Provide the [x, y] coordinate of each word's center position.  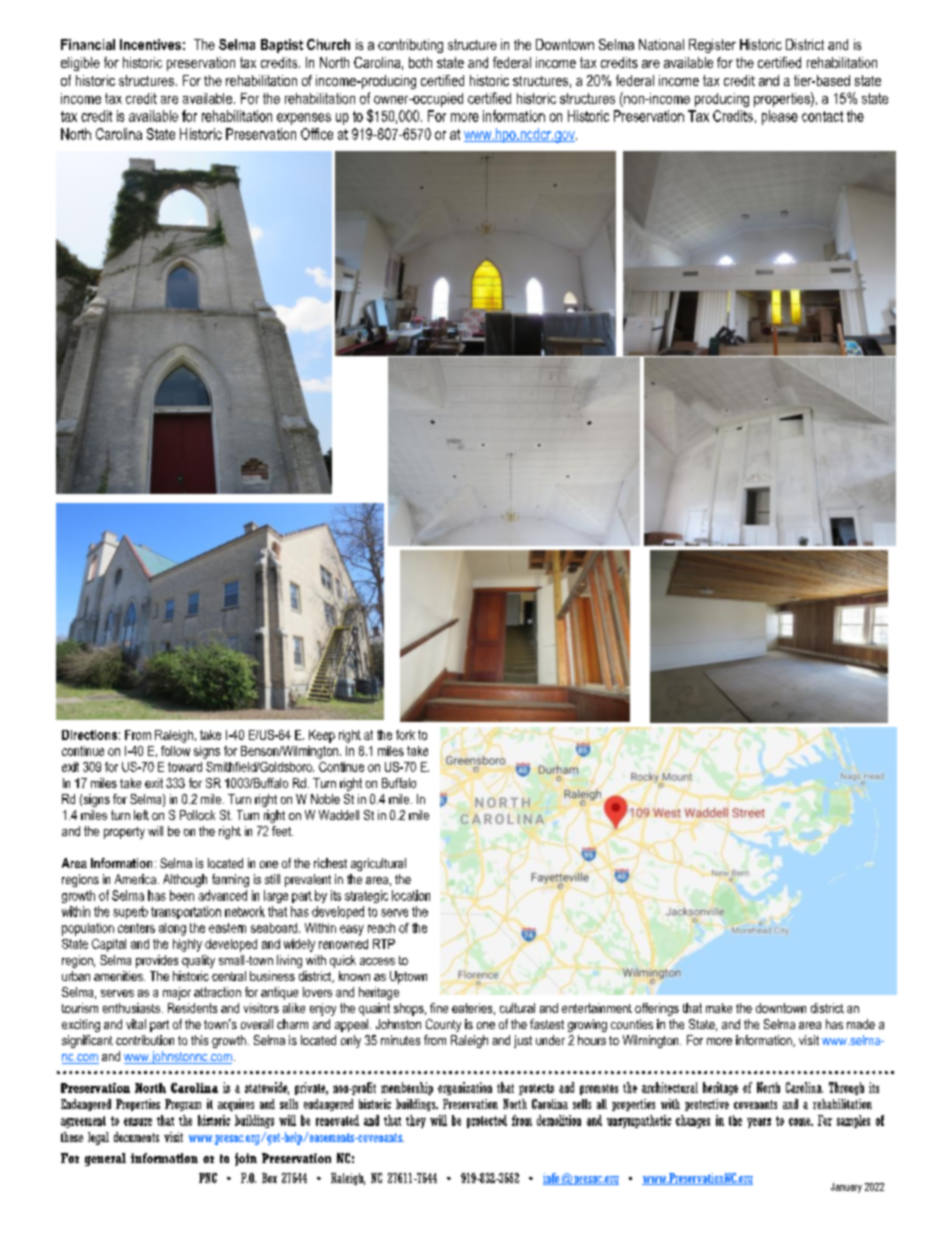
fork [405, 735]
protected [487, 1121]
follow [175, 751]
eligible [80, 64]
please [780, 117]
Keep [322, 736]
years [759, 1123]
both [420, 62]
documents [136, 1137]
